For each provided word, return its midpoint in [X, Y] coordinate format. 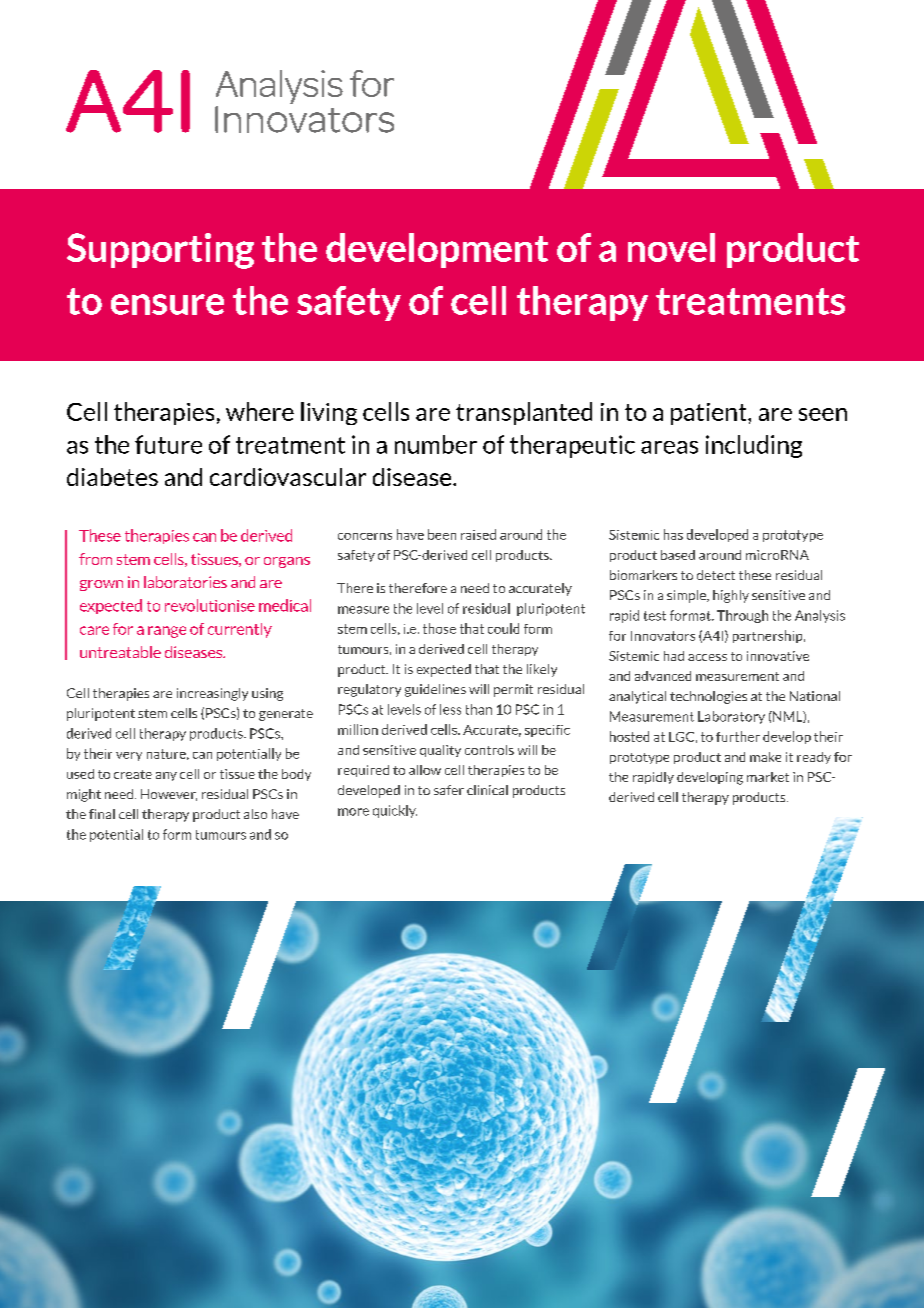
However [169, 795]
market [768, 777]
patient [710, 414]
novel [671, 247]
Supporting [160, 251]
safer [449, 790]
